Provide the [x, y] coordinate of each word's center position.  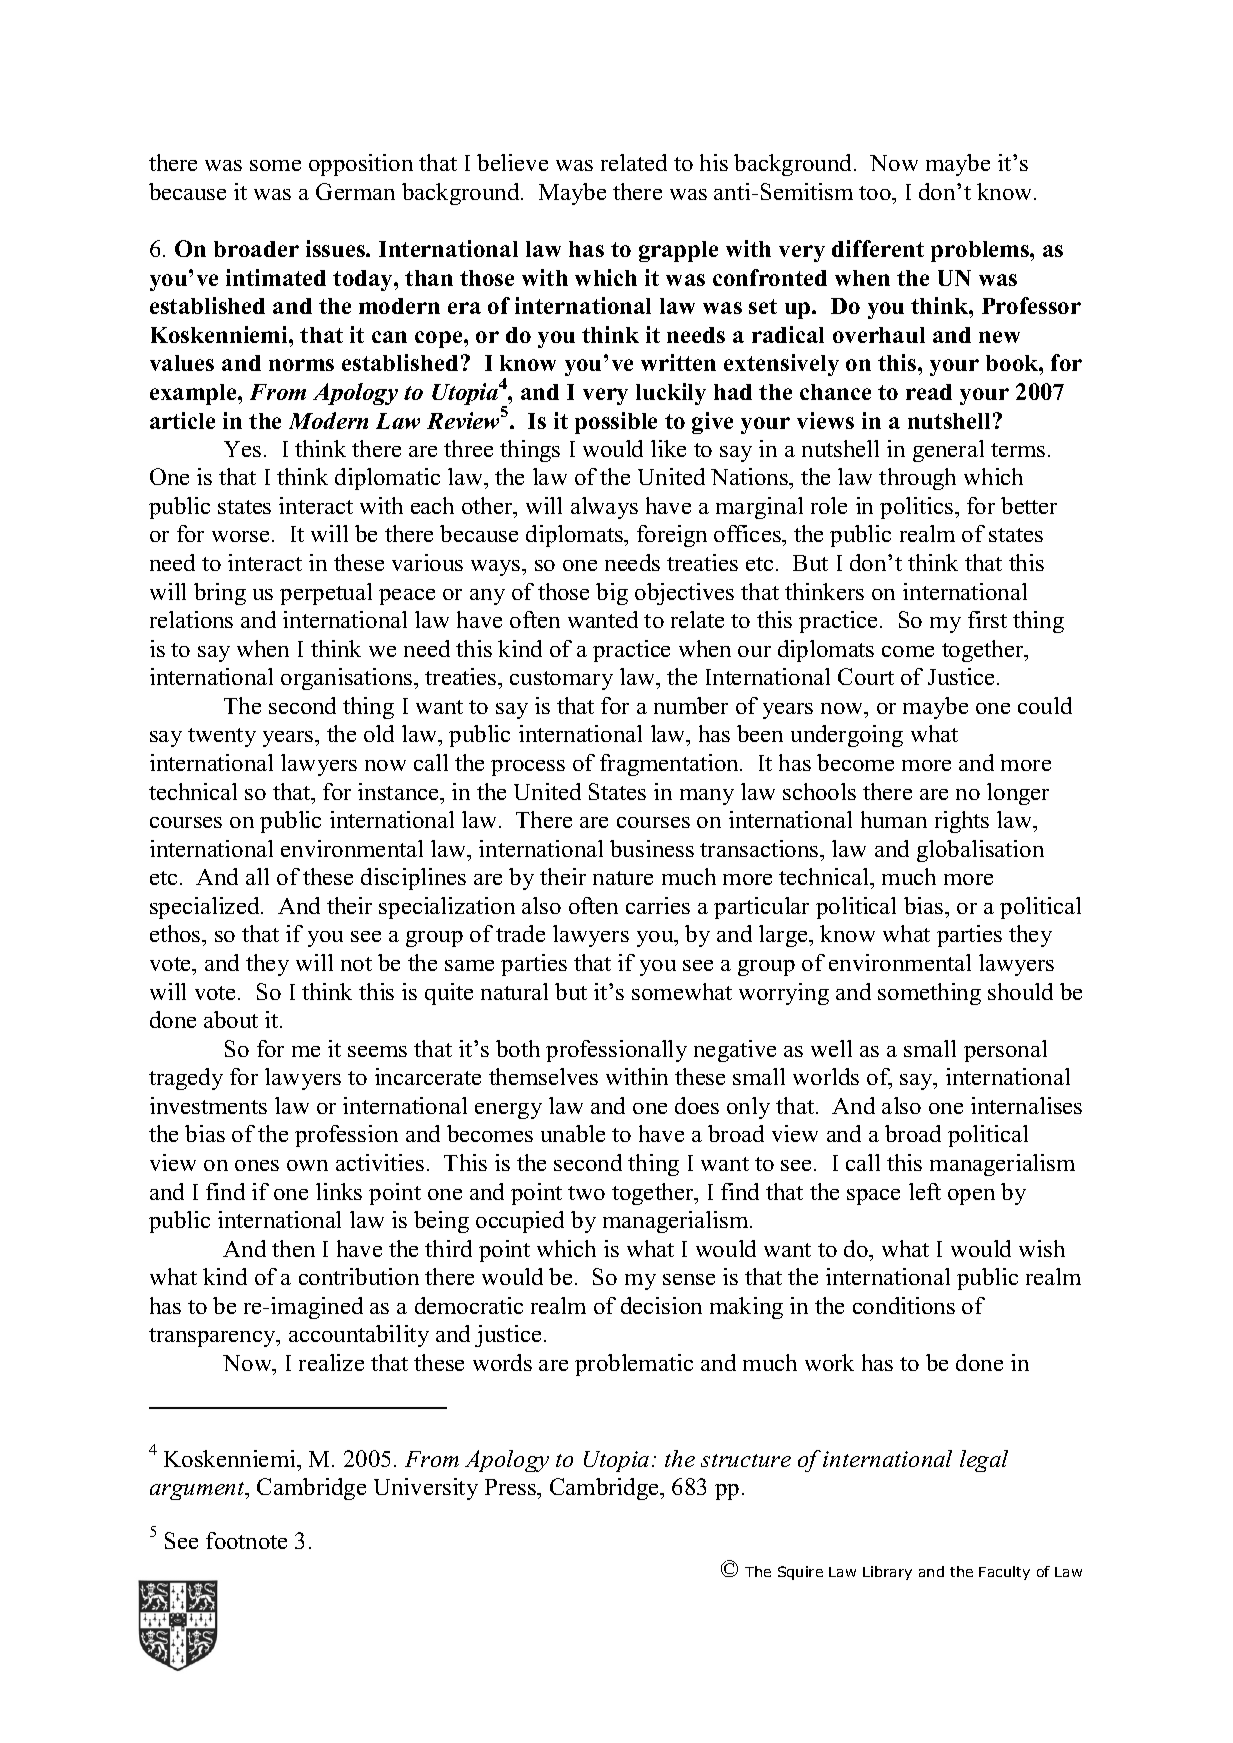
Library [887, 1573]
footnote [246, 1540]
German [355, 191]
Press [511, 1487]
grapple [678, 251]
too [876, 193]
